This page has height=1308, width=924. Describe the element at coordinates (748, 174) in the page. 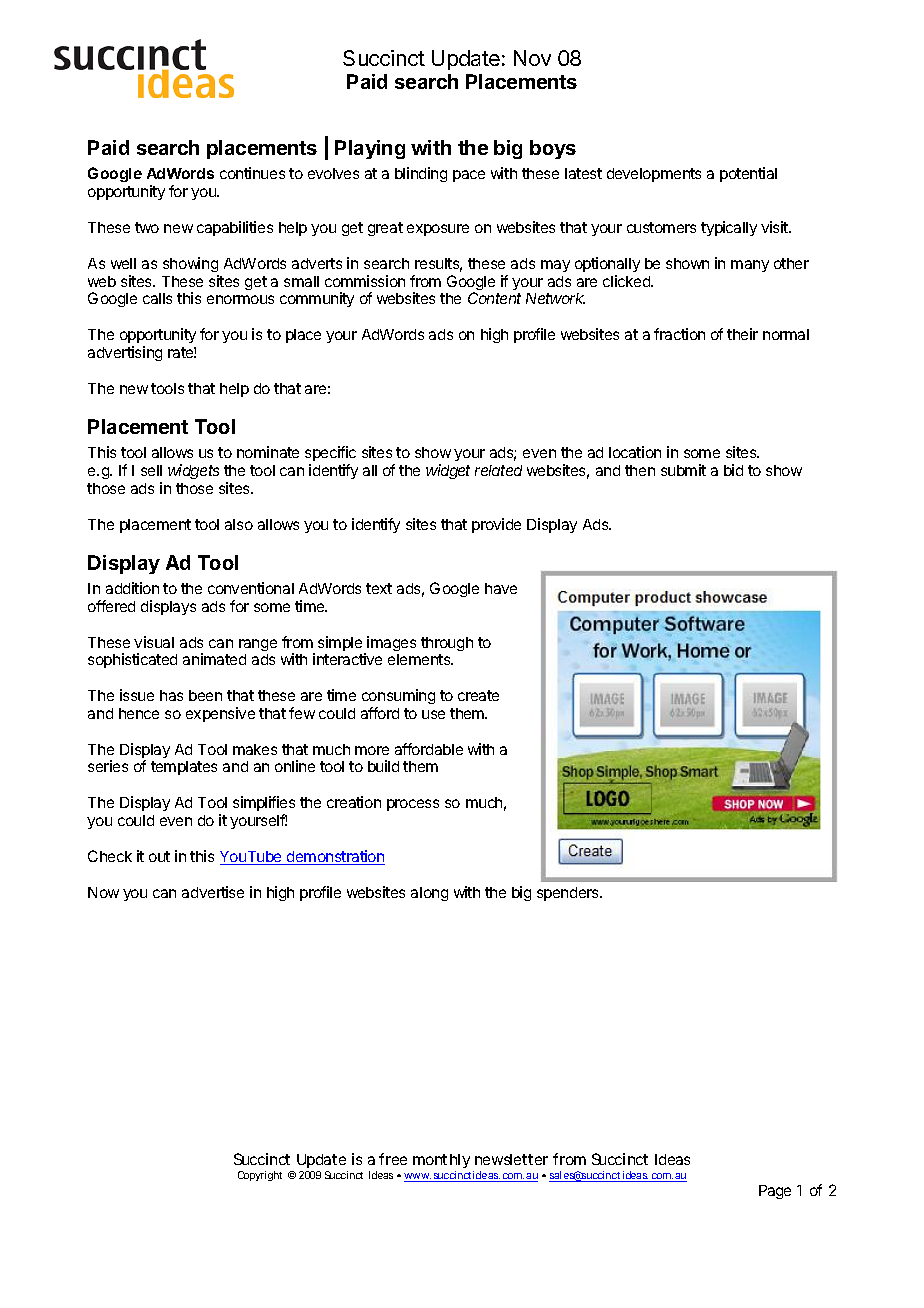

I see `potential` at that location.
